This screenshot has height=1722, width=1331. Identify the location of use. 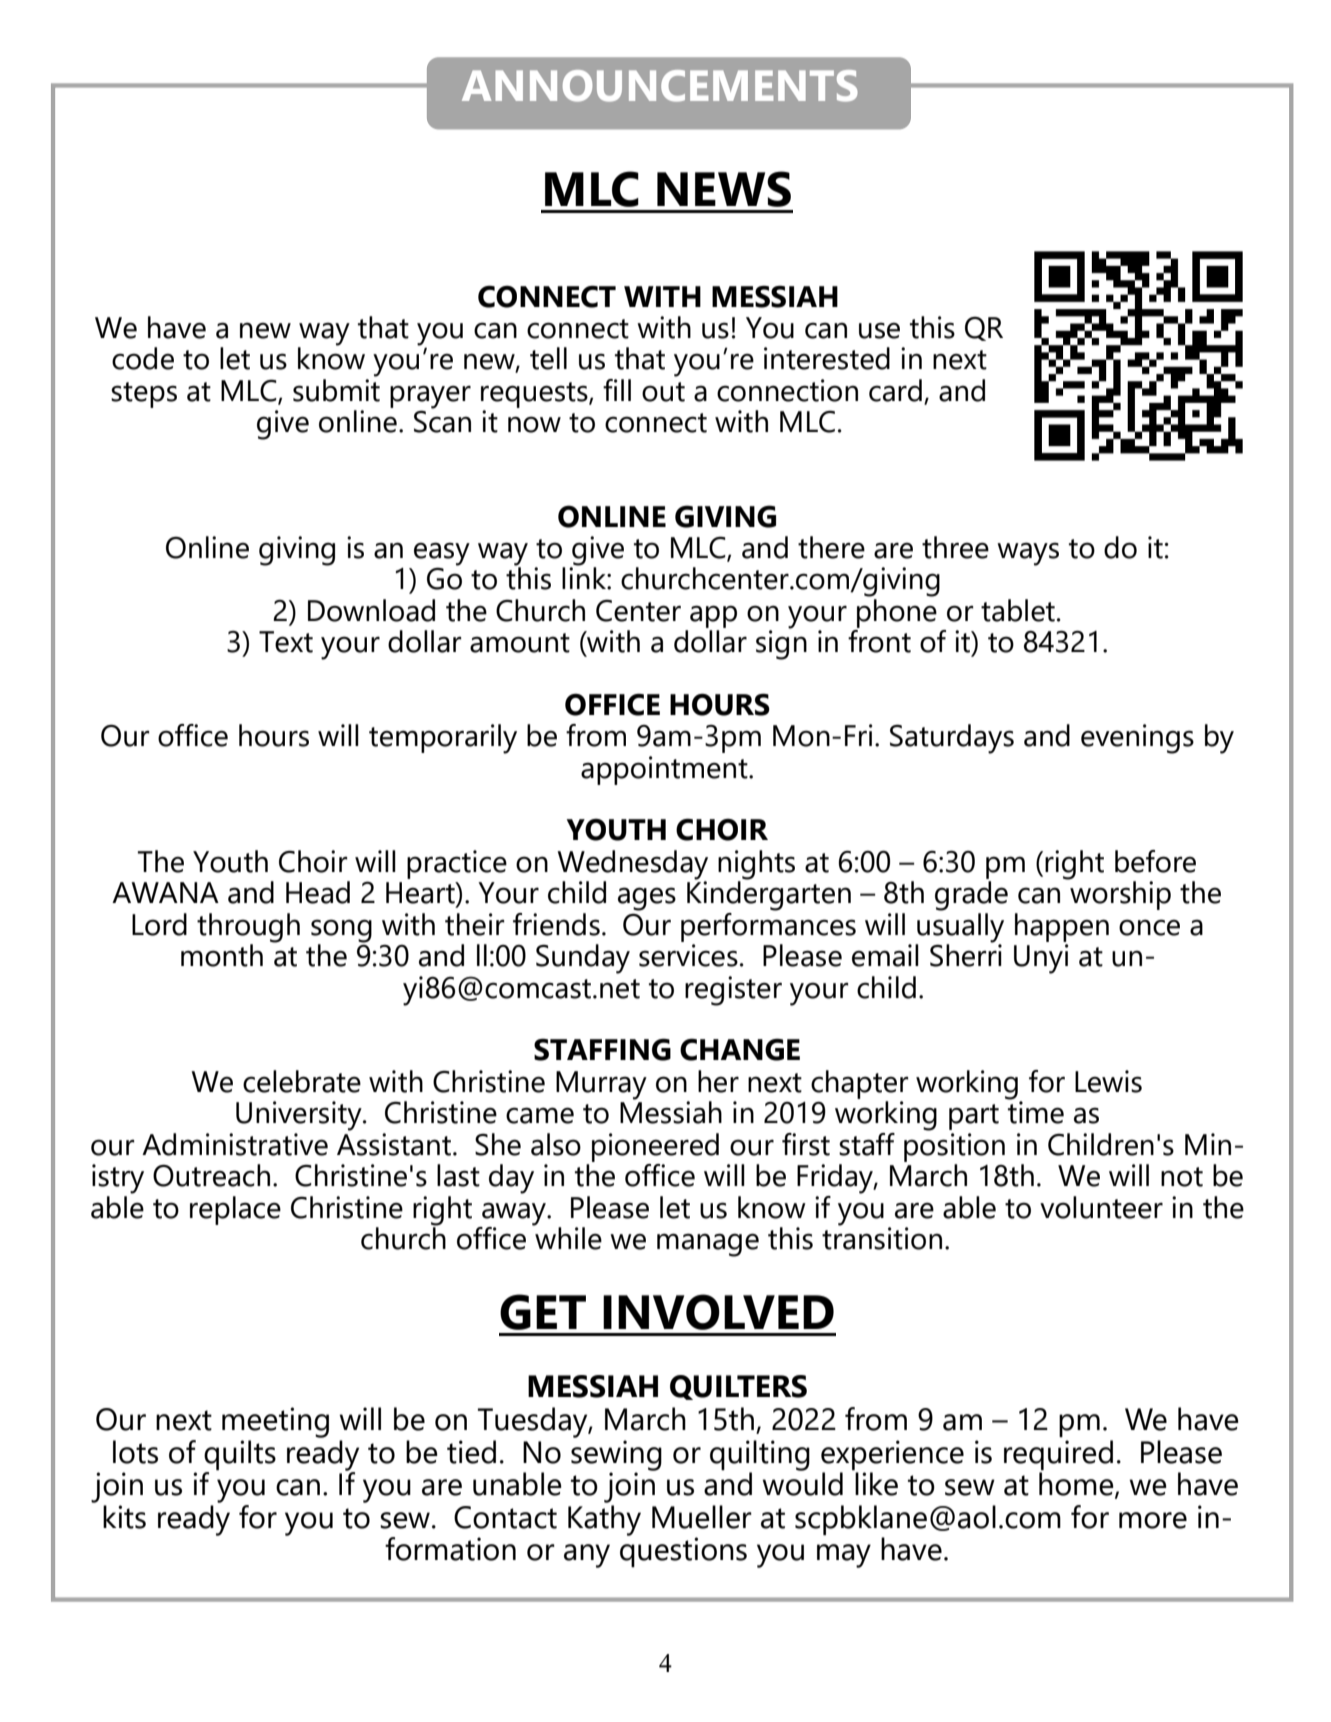
(879, 330).
